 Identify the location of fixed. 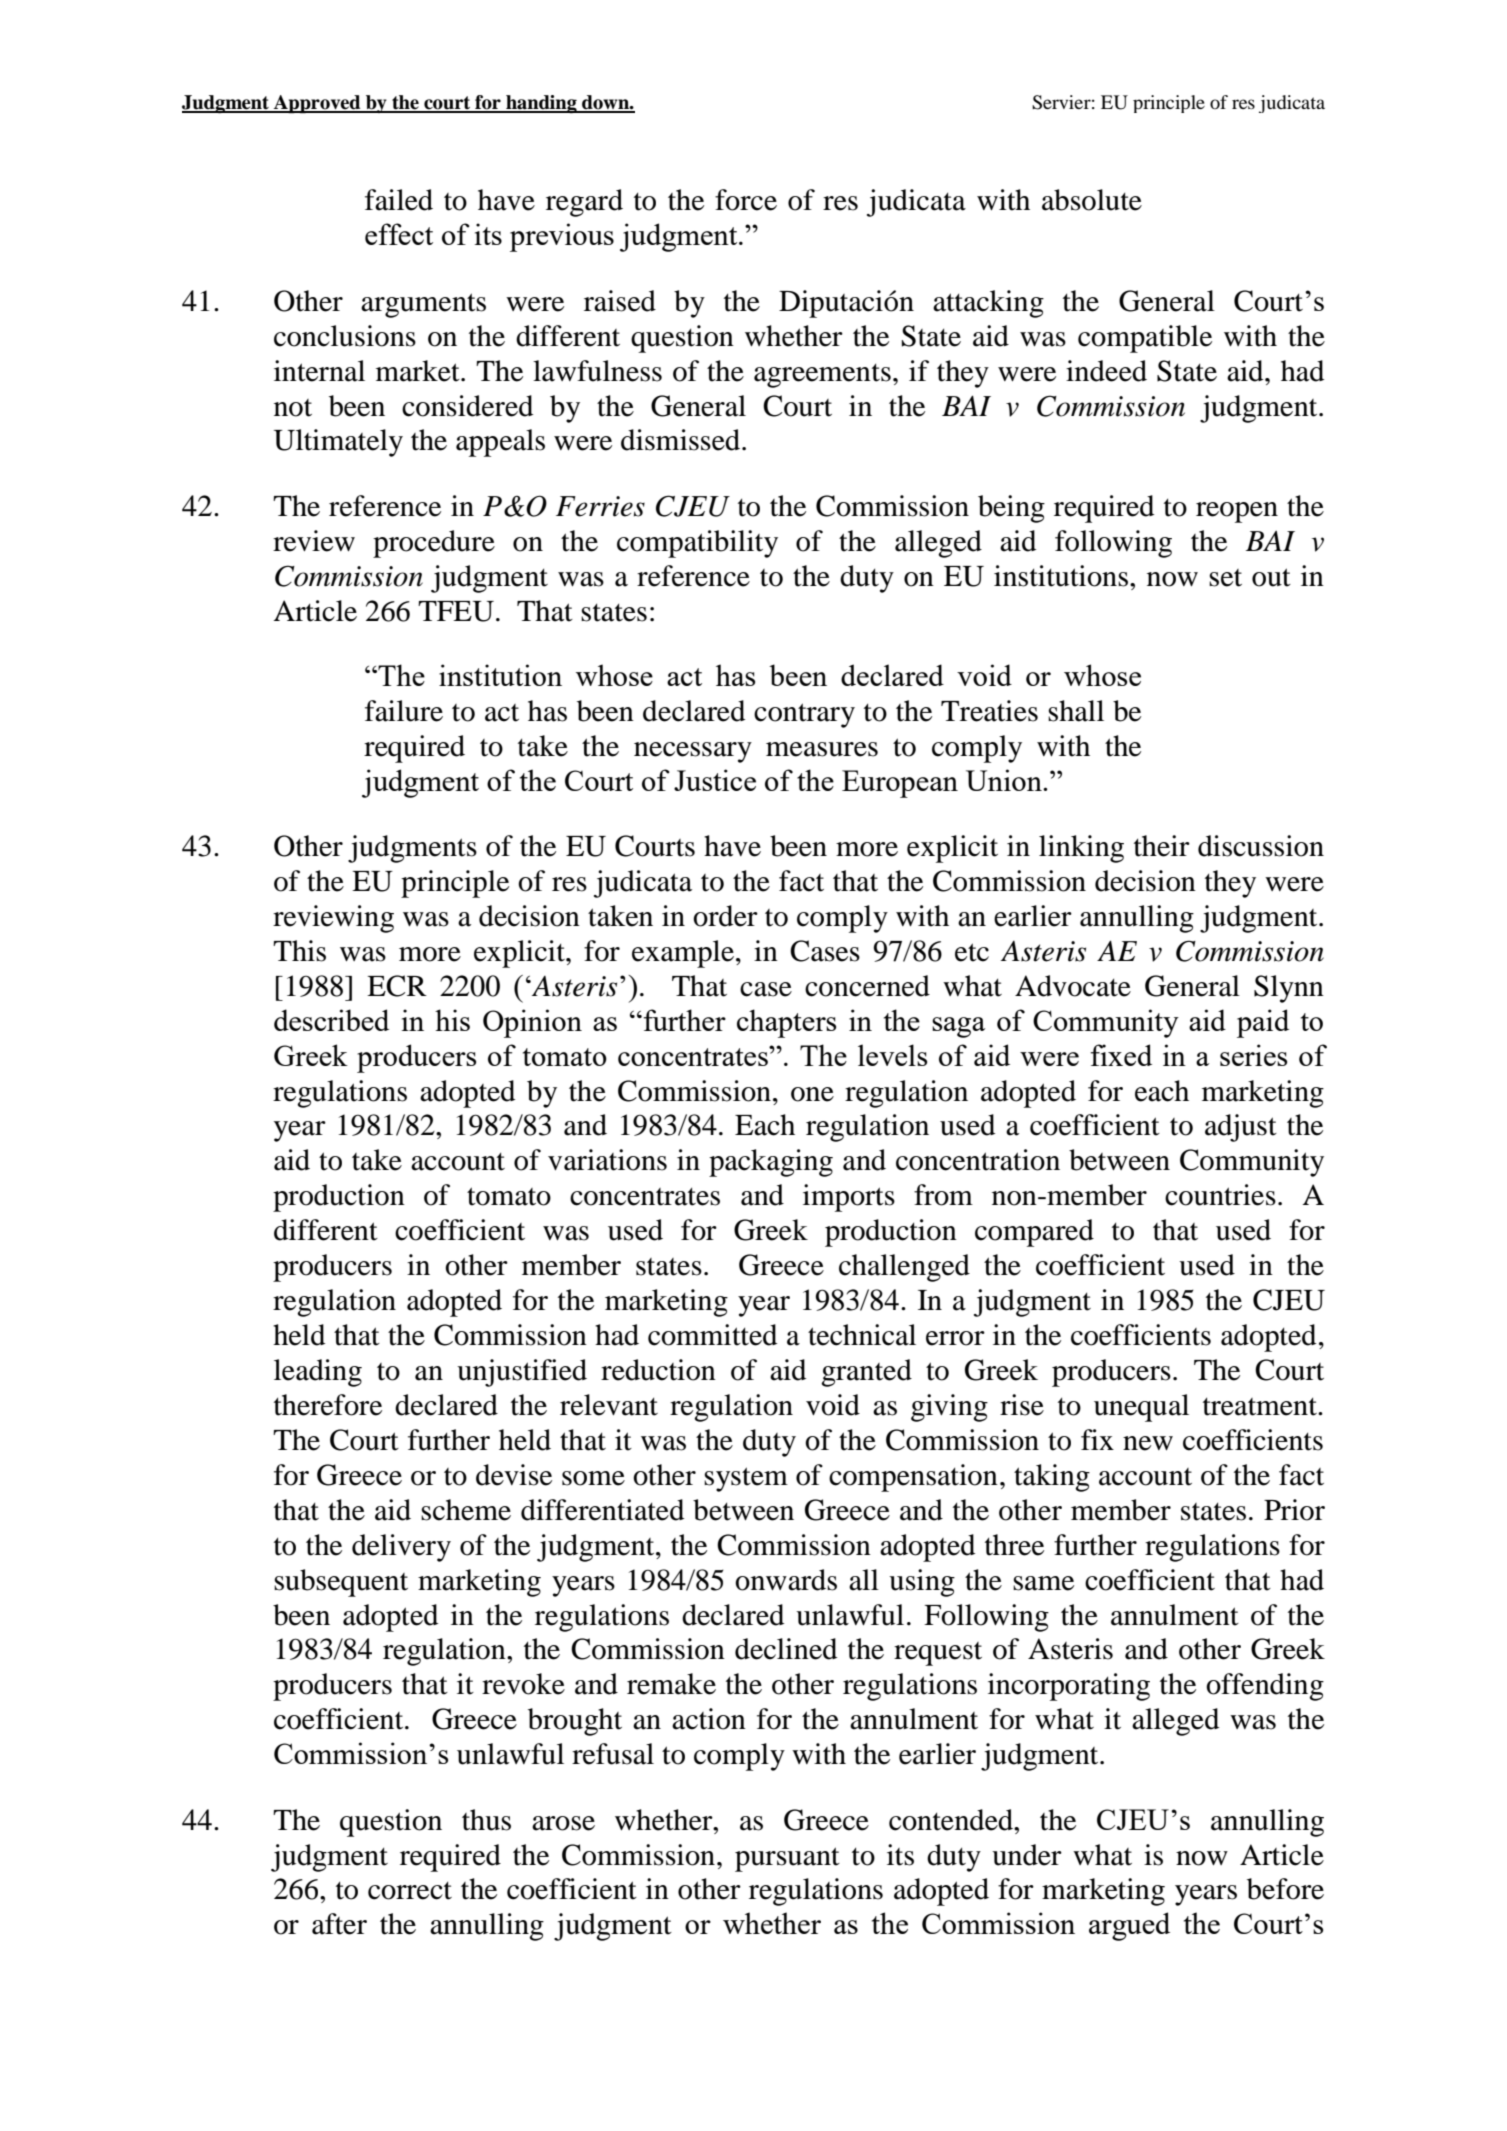
(1121, 1055).
